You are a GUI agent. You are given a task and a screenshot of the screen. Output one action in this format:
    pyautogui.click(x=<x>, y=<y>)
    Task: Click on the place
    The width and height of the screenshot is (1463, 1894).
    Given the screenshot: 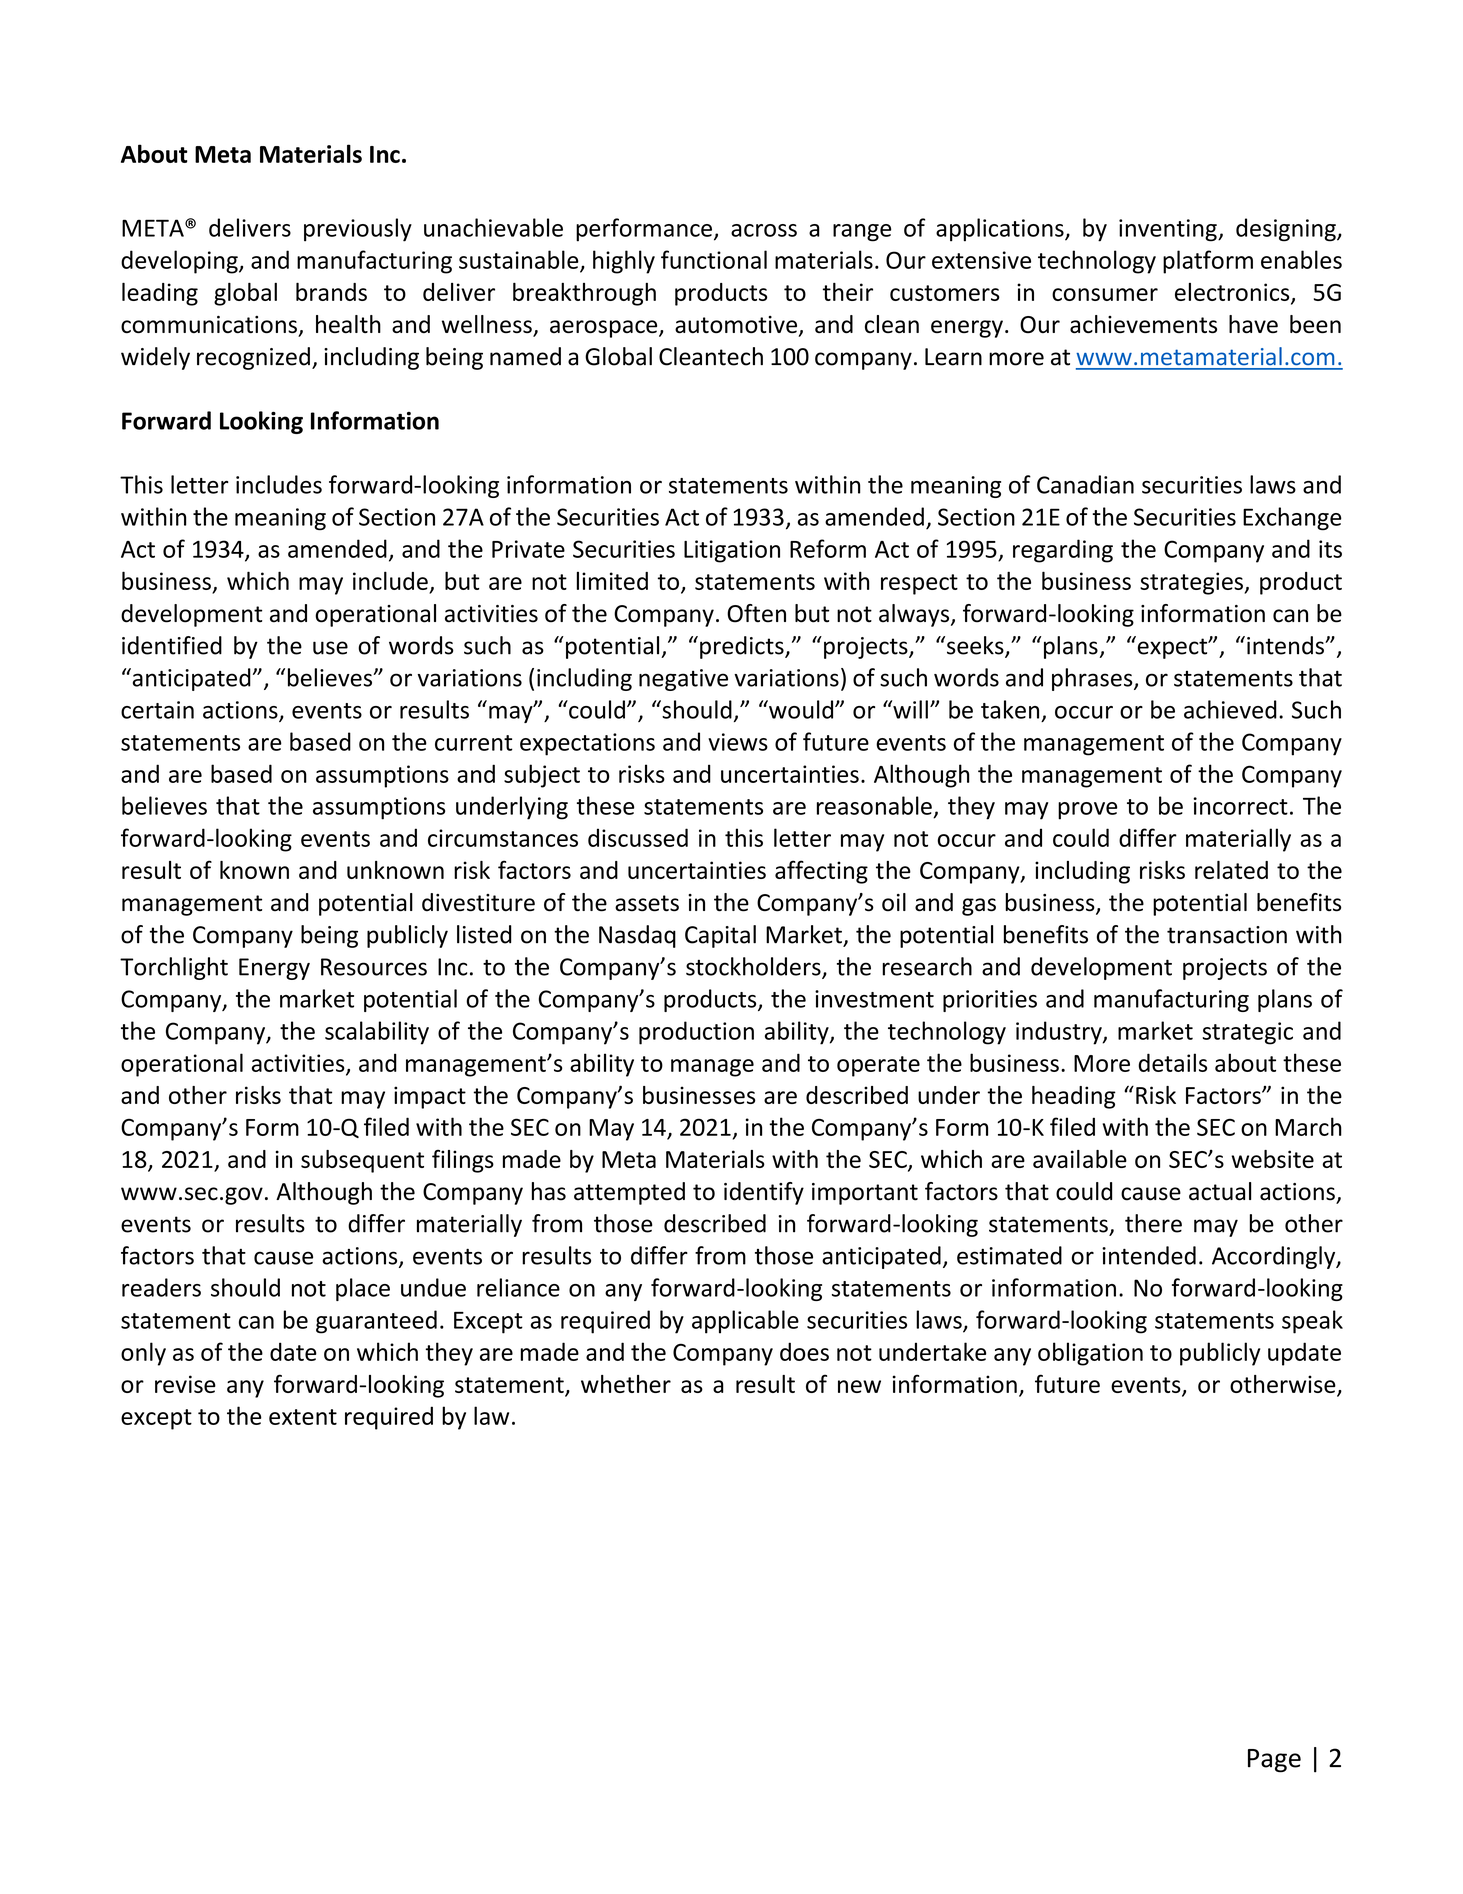 What is the action you would take?
    pyautogui.click(x=363, y=1289)
